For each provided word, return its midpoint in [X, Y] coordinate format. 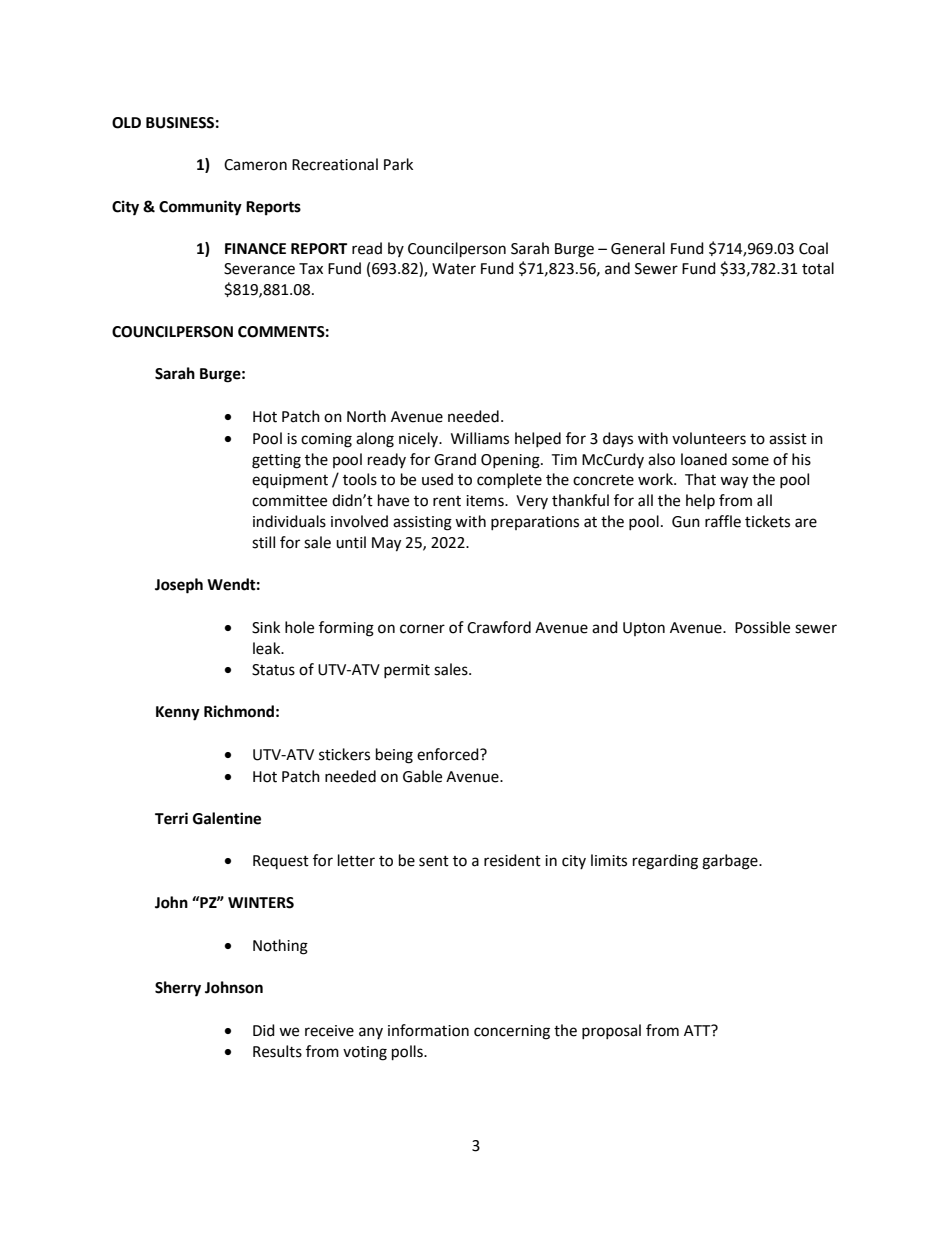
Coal [813, 248]
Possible [762, 627]
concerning [512, 1032]
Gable [422, 776]
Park [398, 164]
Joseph [179, 586]
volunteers [709, 438]
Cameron [255, 165]
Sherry [178, 989]
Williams [480, 438]
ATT [698, 1030]
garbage [731, 862]
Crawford [499, 627]
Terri [171, 818]
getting [276, 461]
